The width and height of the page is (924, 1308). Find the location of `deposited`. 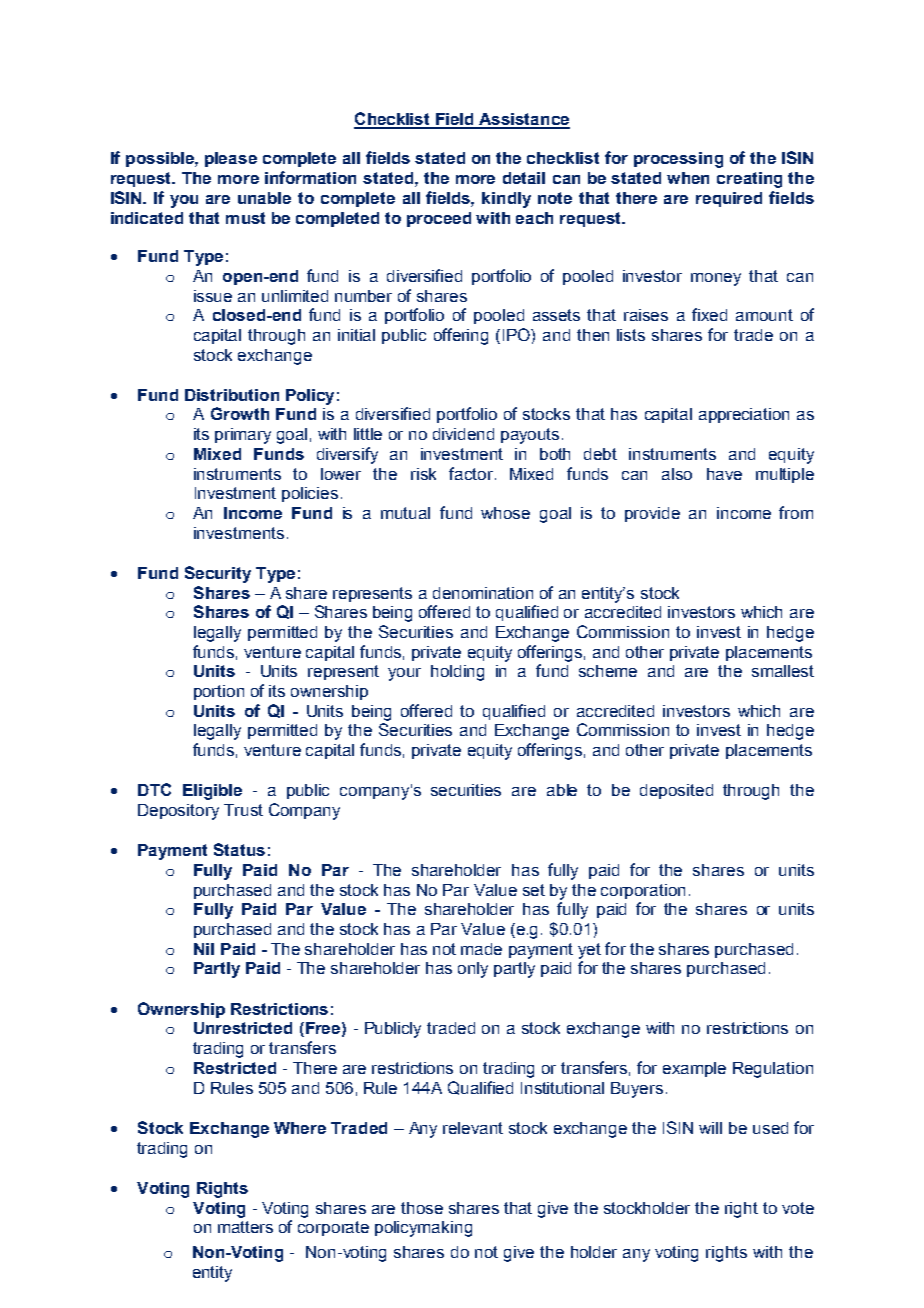

deposited is located at coordinates (676, 791).
